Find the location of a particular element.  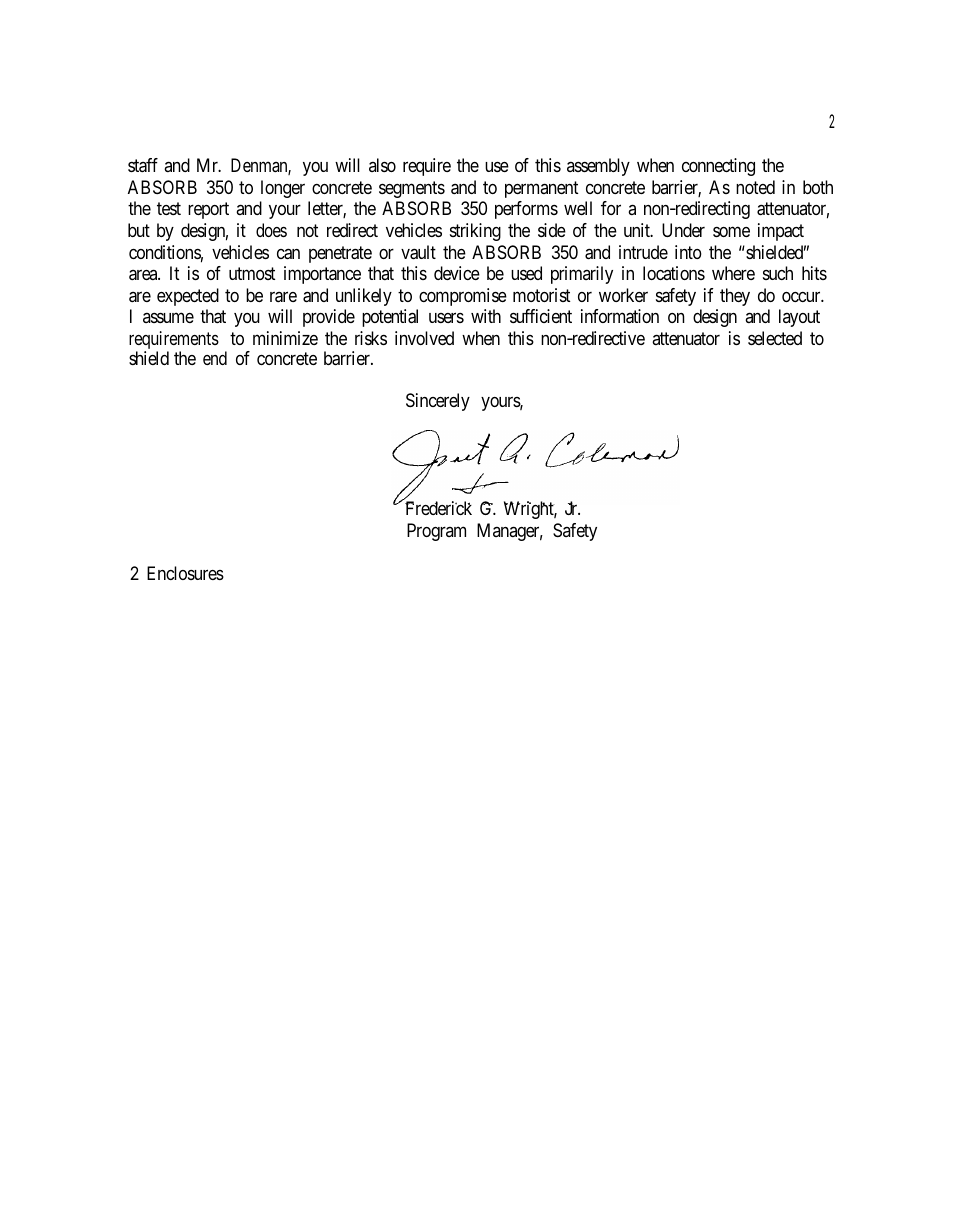

involved is located at coordinates (424, 338).
